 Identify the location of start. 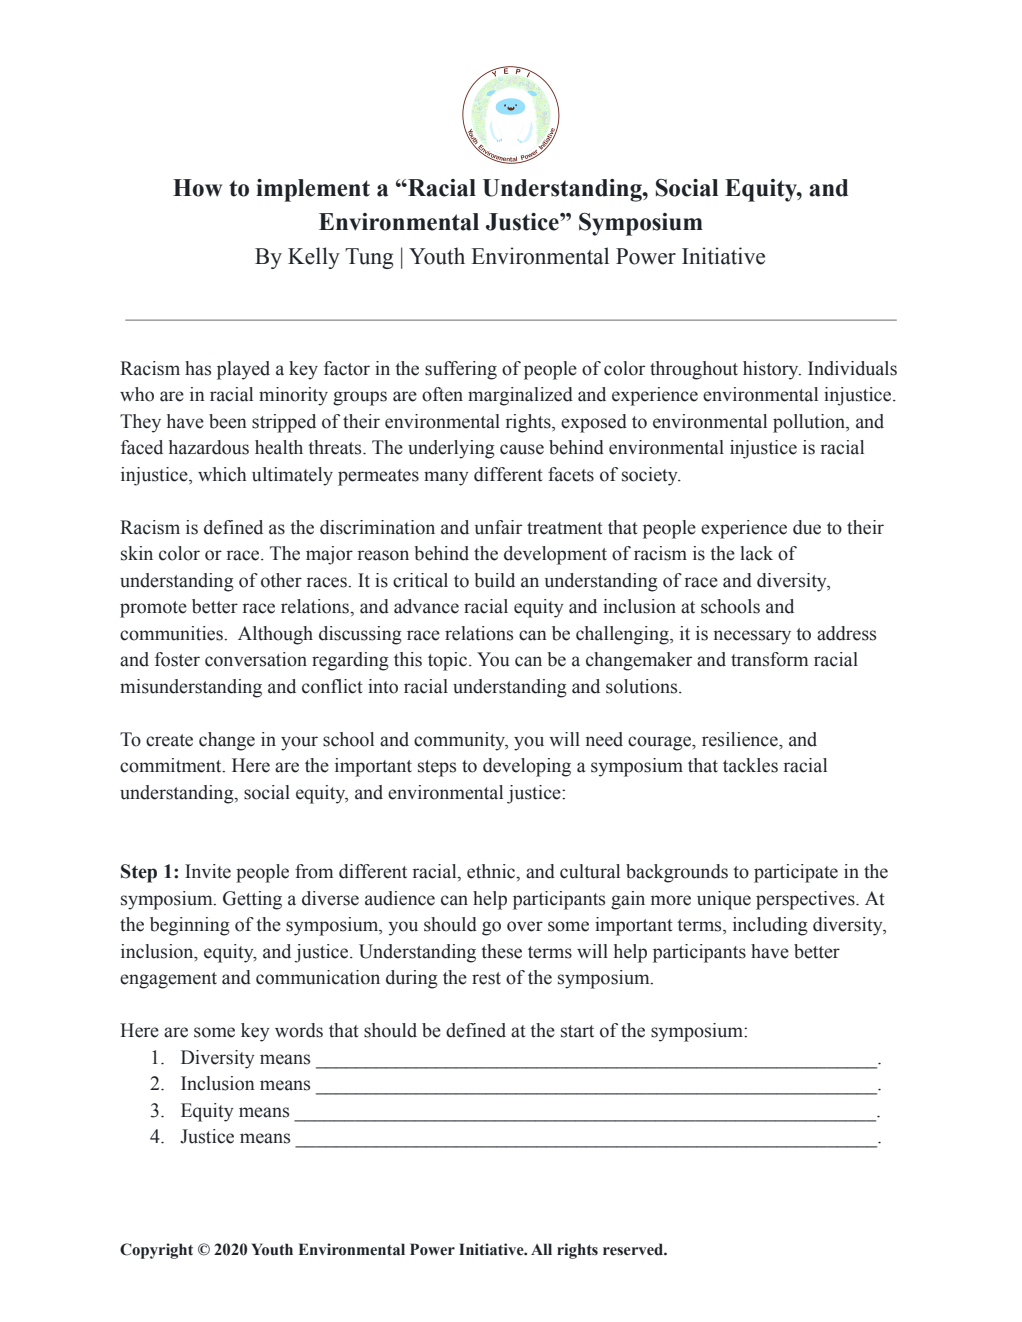
(577, 1031).
